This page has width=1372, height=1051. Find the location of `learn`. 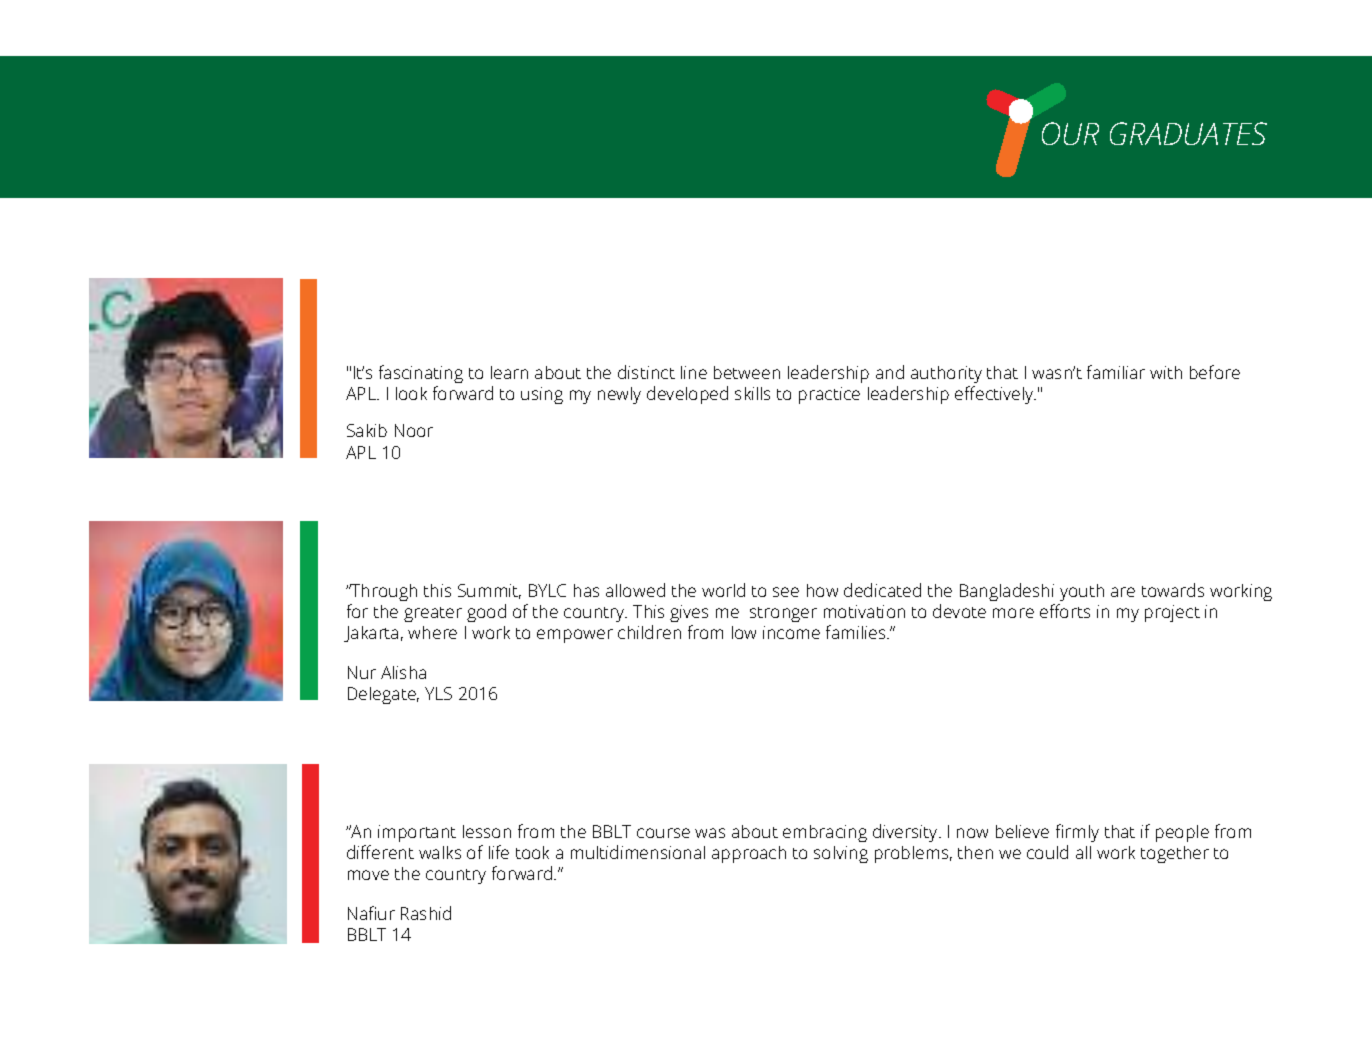

learn is located at coordinates (509, 372).
